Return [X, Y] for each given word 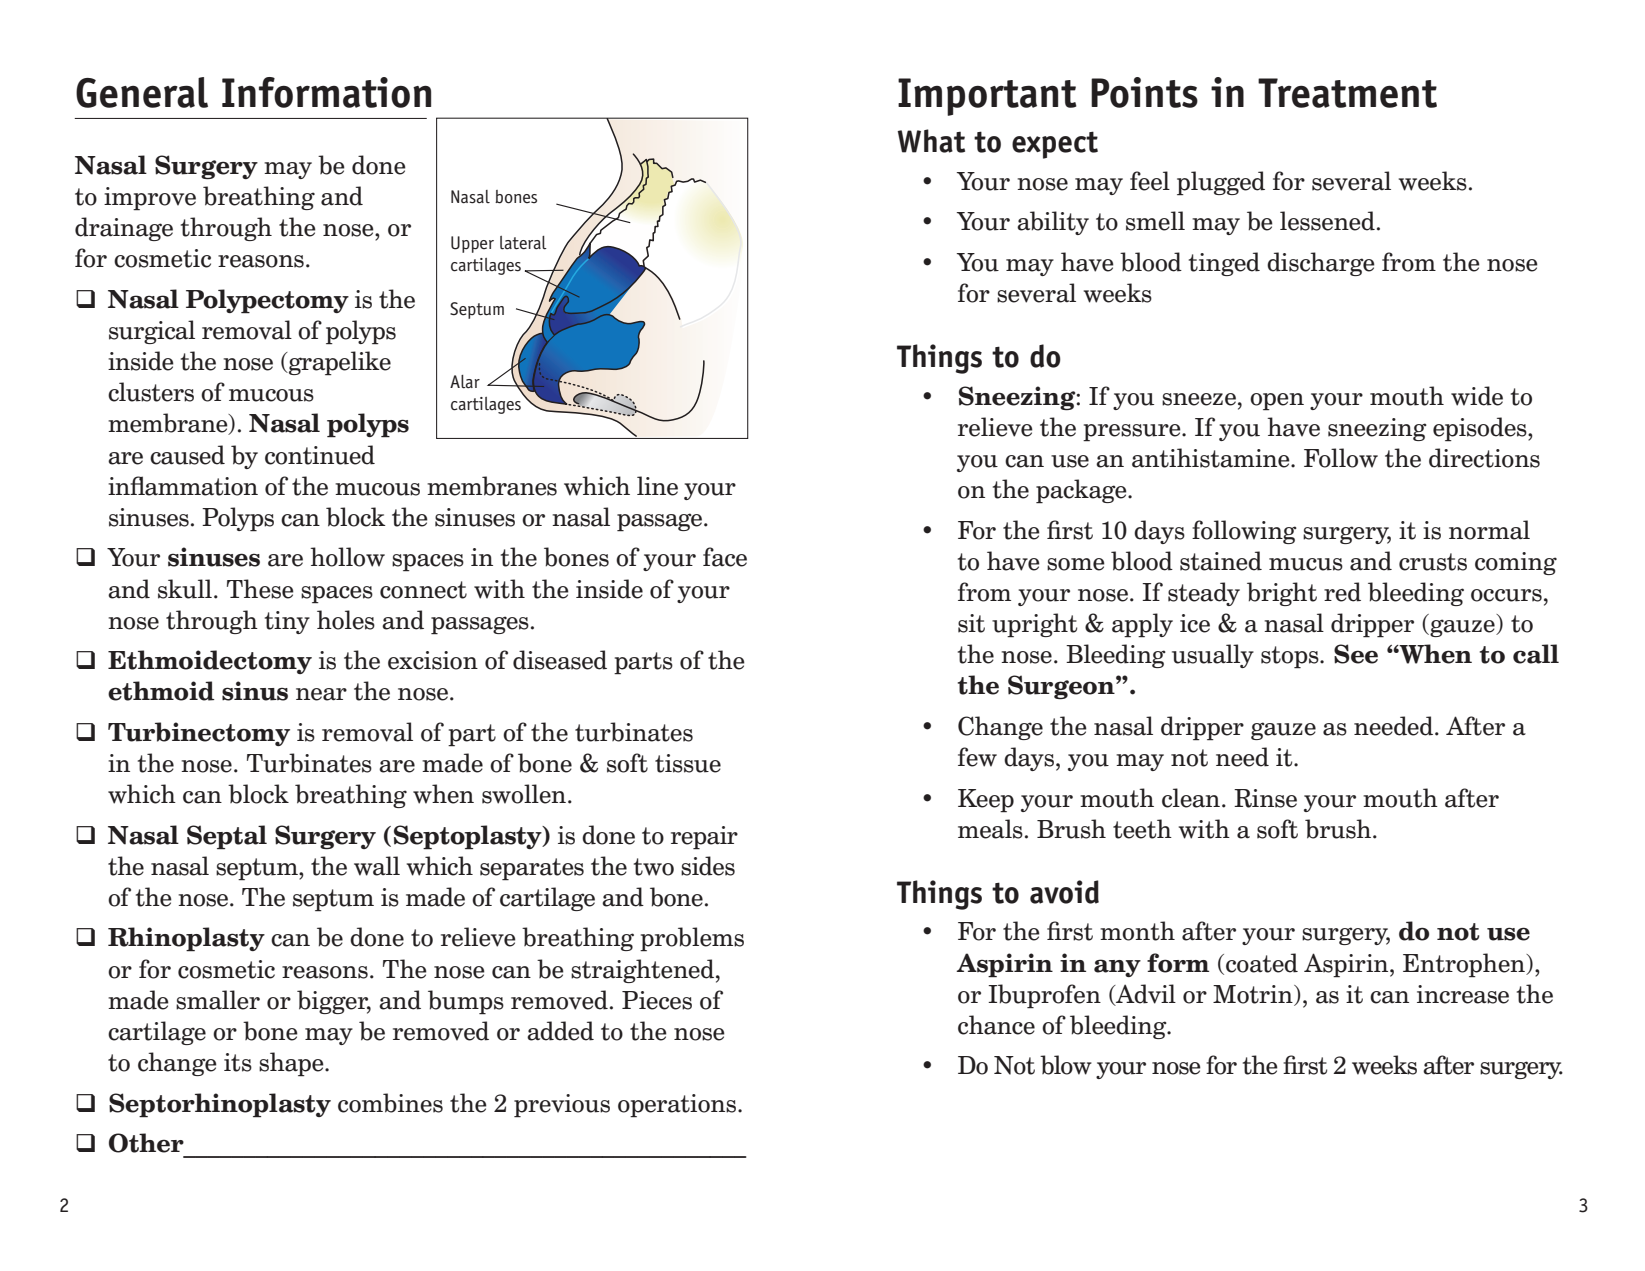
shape [292, 1064]
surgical [152, 332]
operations [678, 1106]
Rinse [1265, 798]
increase [1463, 994]
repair [704, 838]
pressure [1133, 433]
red [1342, 592]
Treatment [1347, 93]
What [931, 141]
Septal [227, 837]
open [1277, 402]
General [142, 92]
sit [971, 623]
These [260, 589]
